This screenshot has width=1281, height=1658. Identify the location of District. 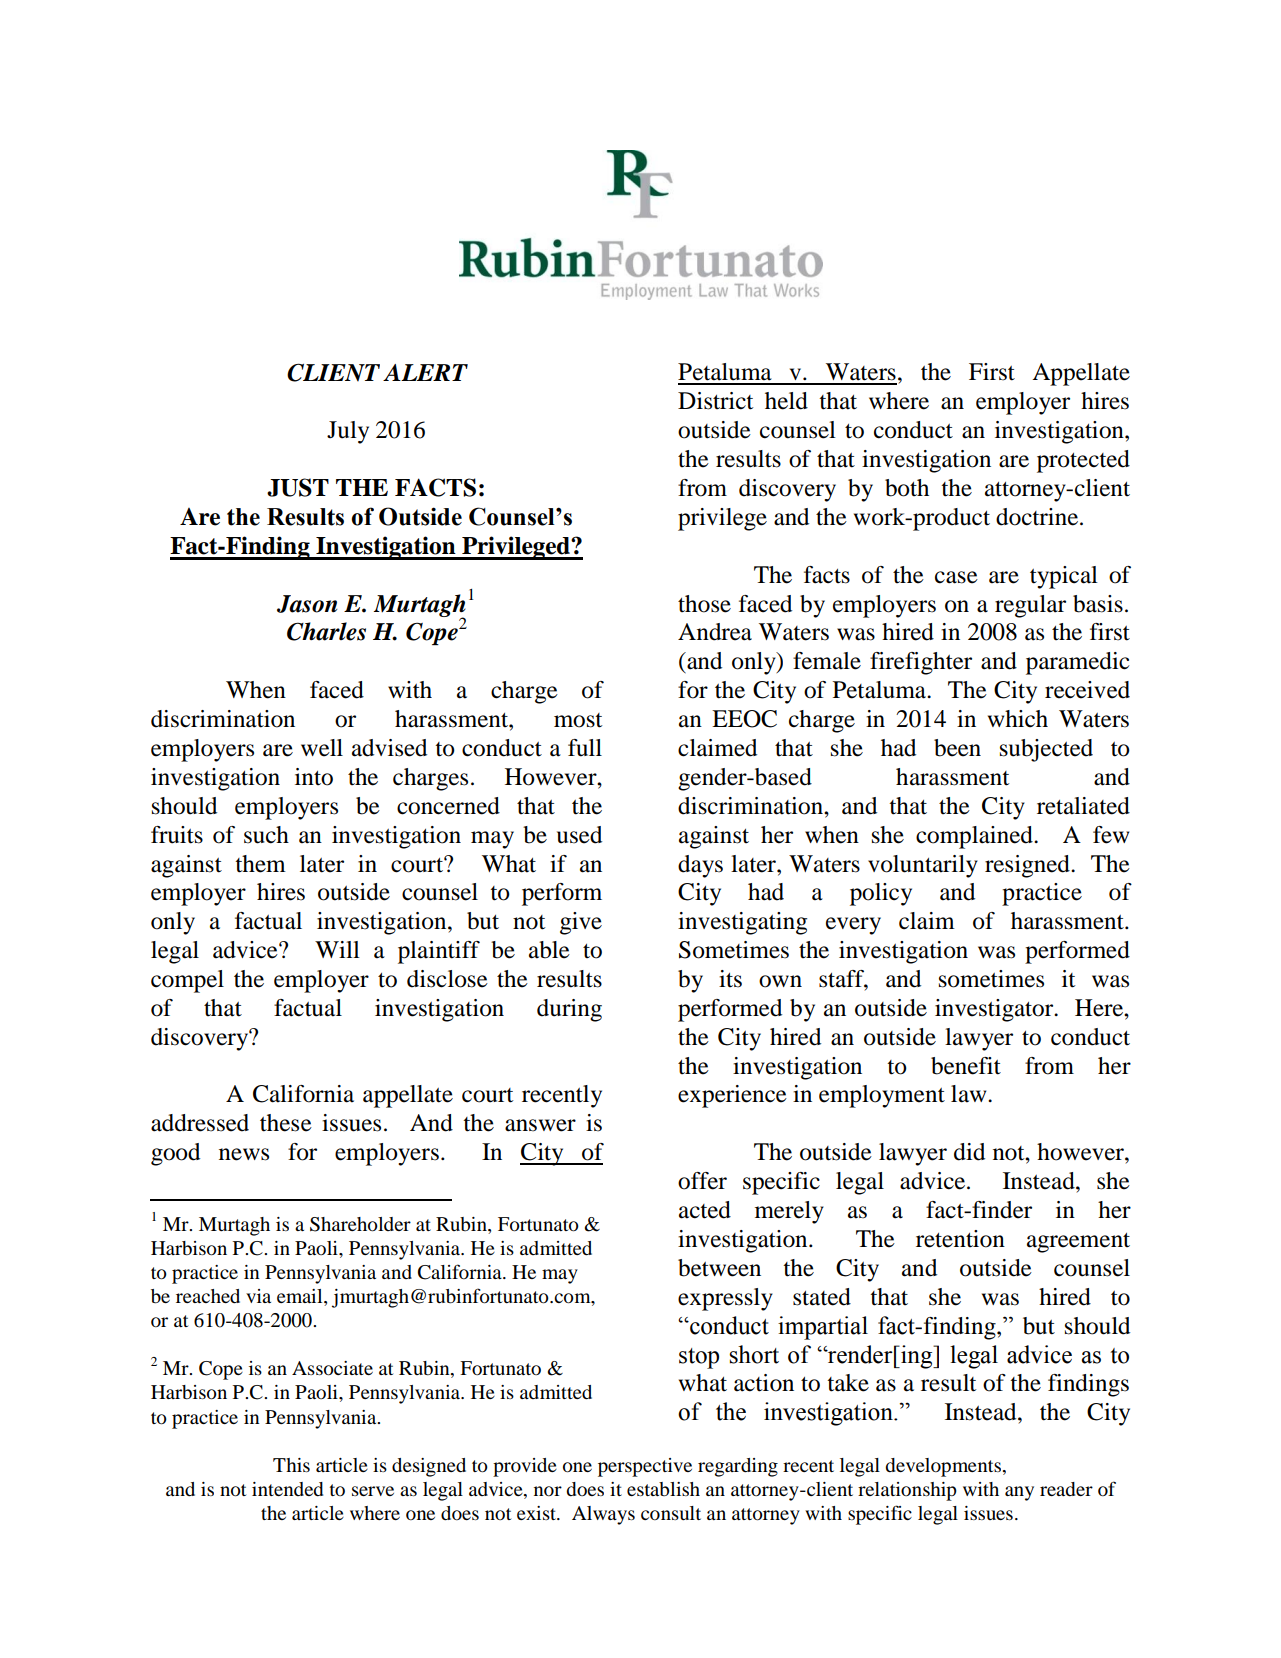
(716, 401).
